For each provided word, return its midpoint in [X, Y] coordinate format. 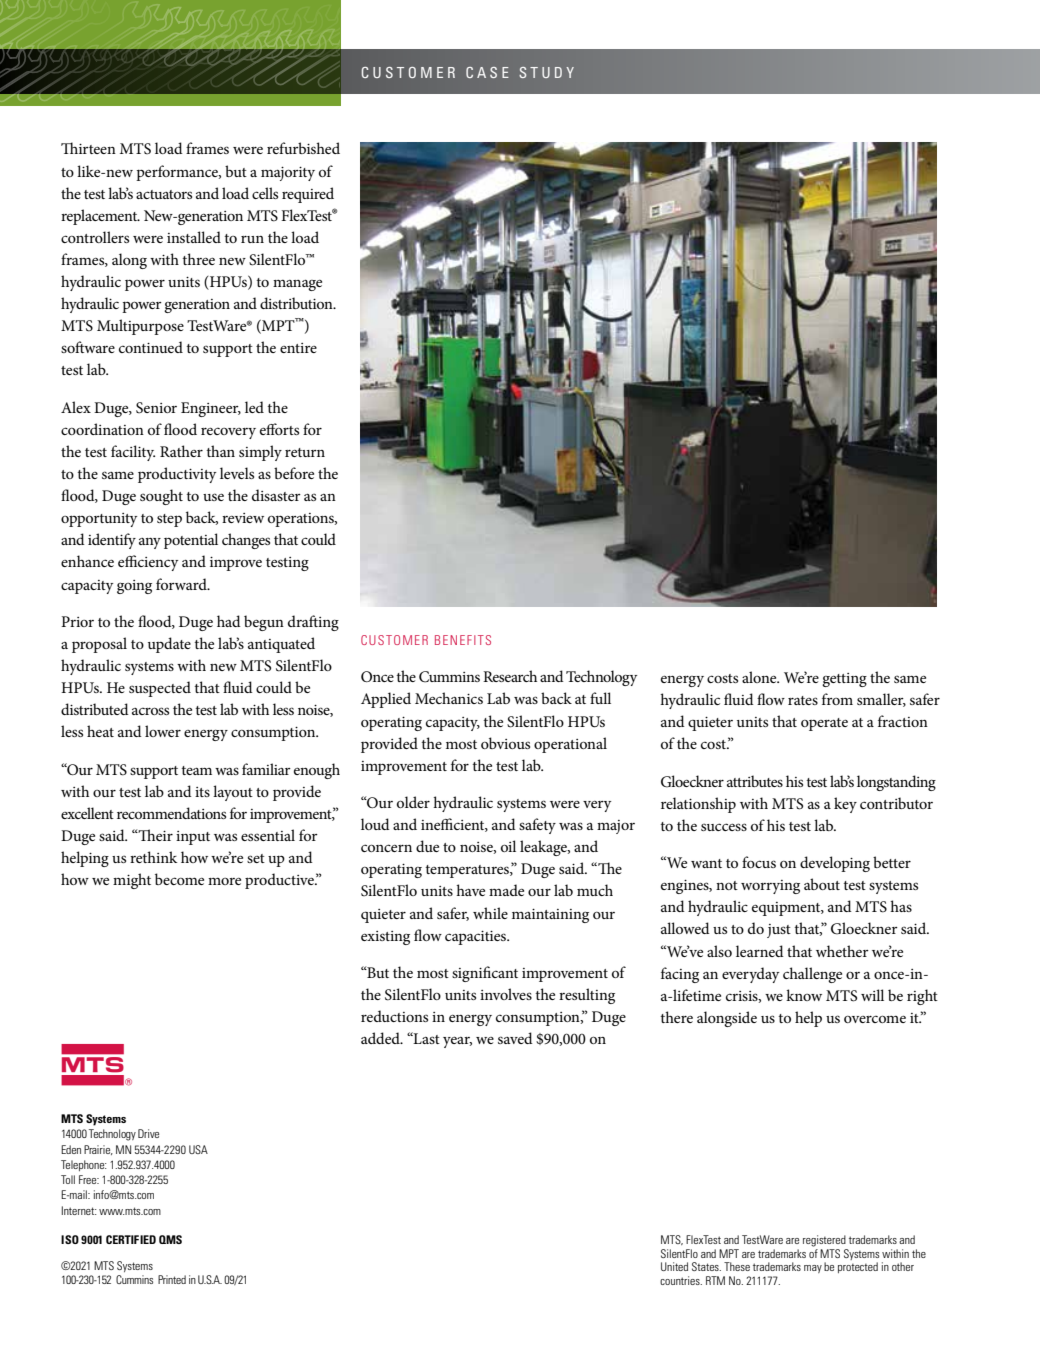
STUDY [546, 72]
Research [510, 676]
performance [178, 173]
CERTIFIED [131, 1239]
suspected [160, 689]
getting [844, 680]
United [674, 1266]
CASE [487, 72]
